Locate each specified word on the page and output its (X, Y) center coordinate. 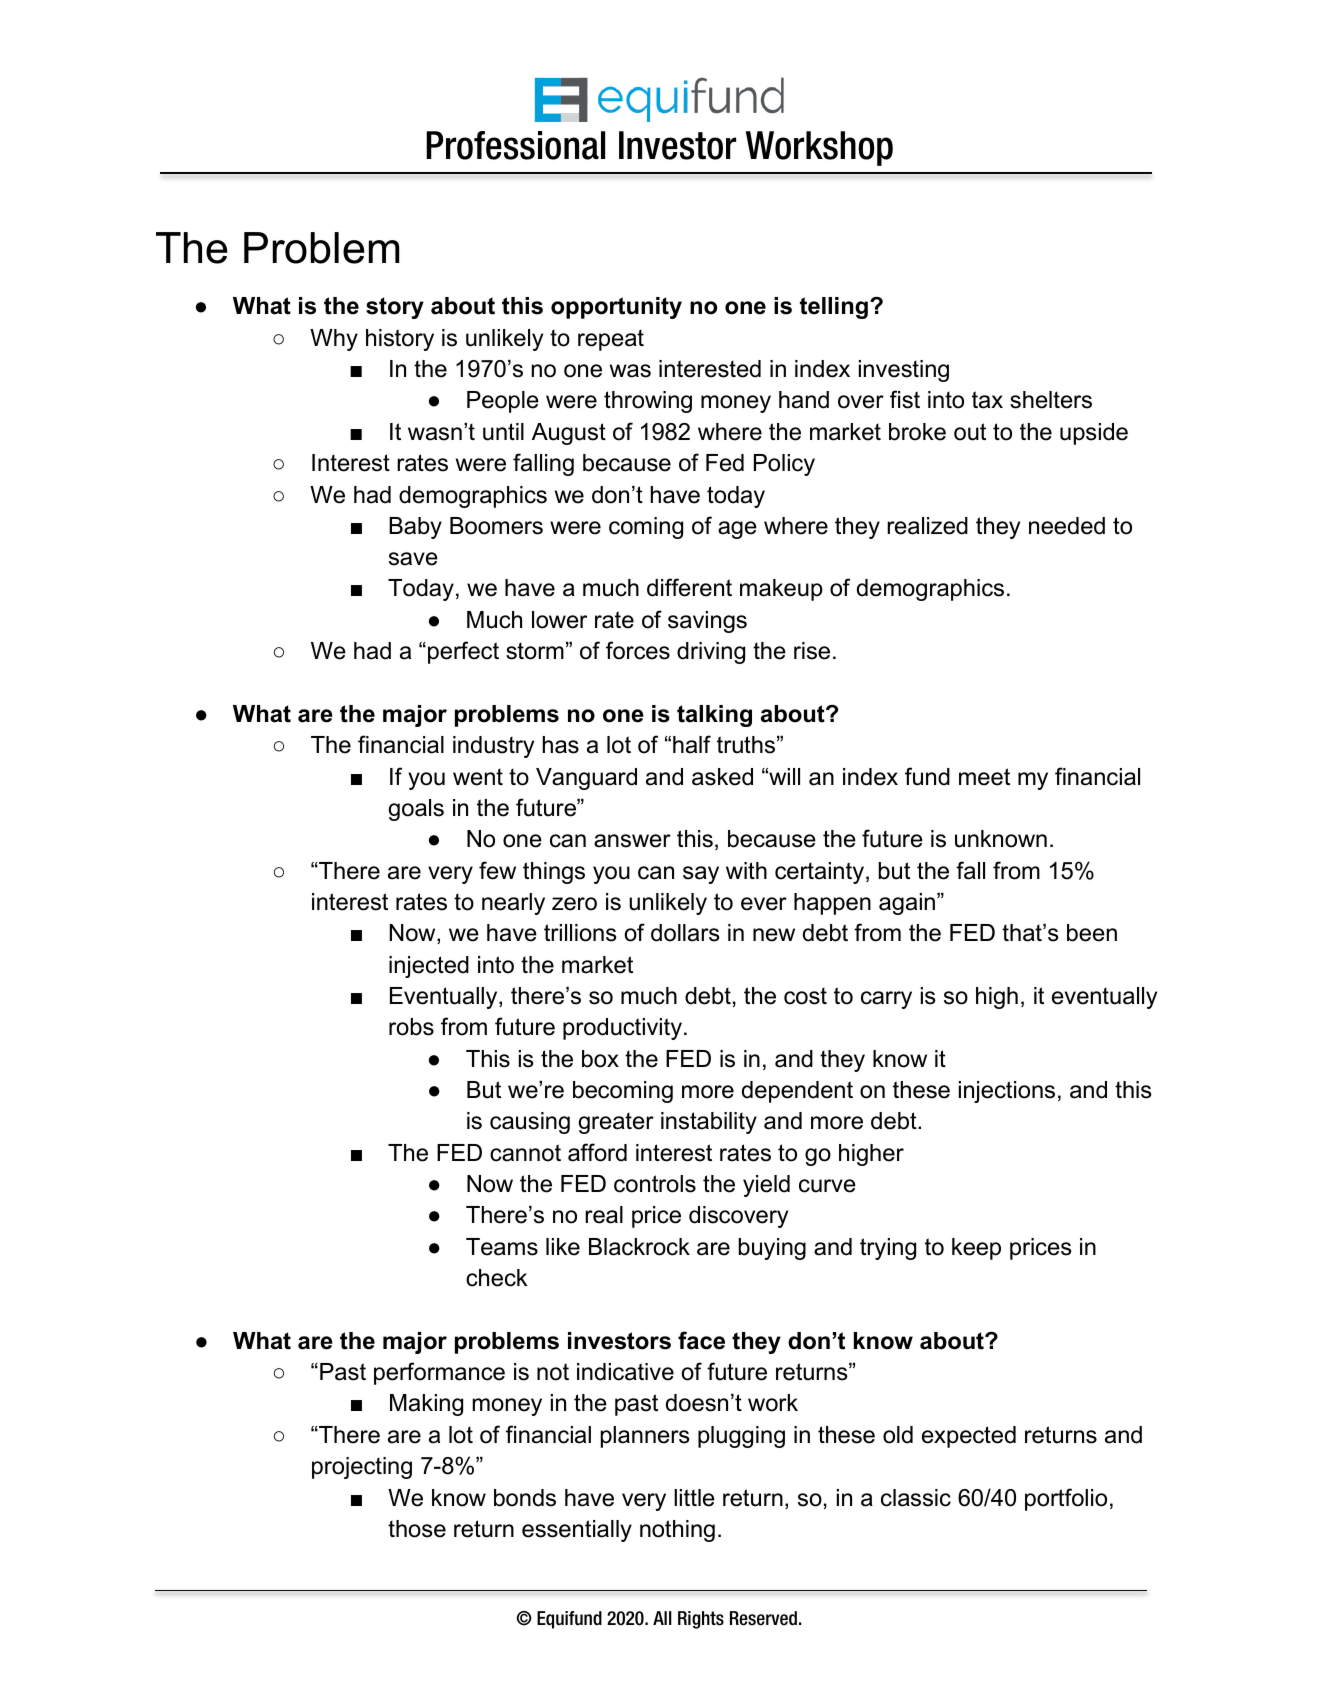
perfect (463, 652)
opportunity (616, 308)
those (417, 1529)
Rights (701, 1620)
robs (411, 1027)
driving (711, 653)
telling (834, 308)
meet (984, 777)
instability (709, 1123)
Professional (515, 145)
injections (1007, 1092)
